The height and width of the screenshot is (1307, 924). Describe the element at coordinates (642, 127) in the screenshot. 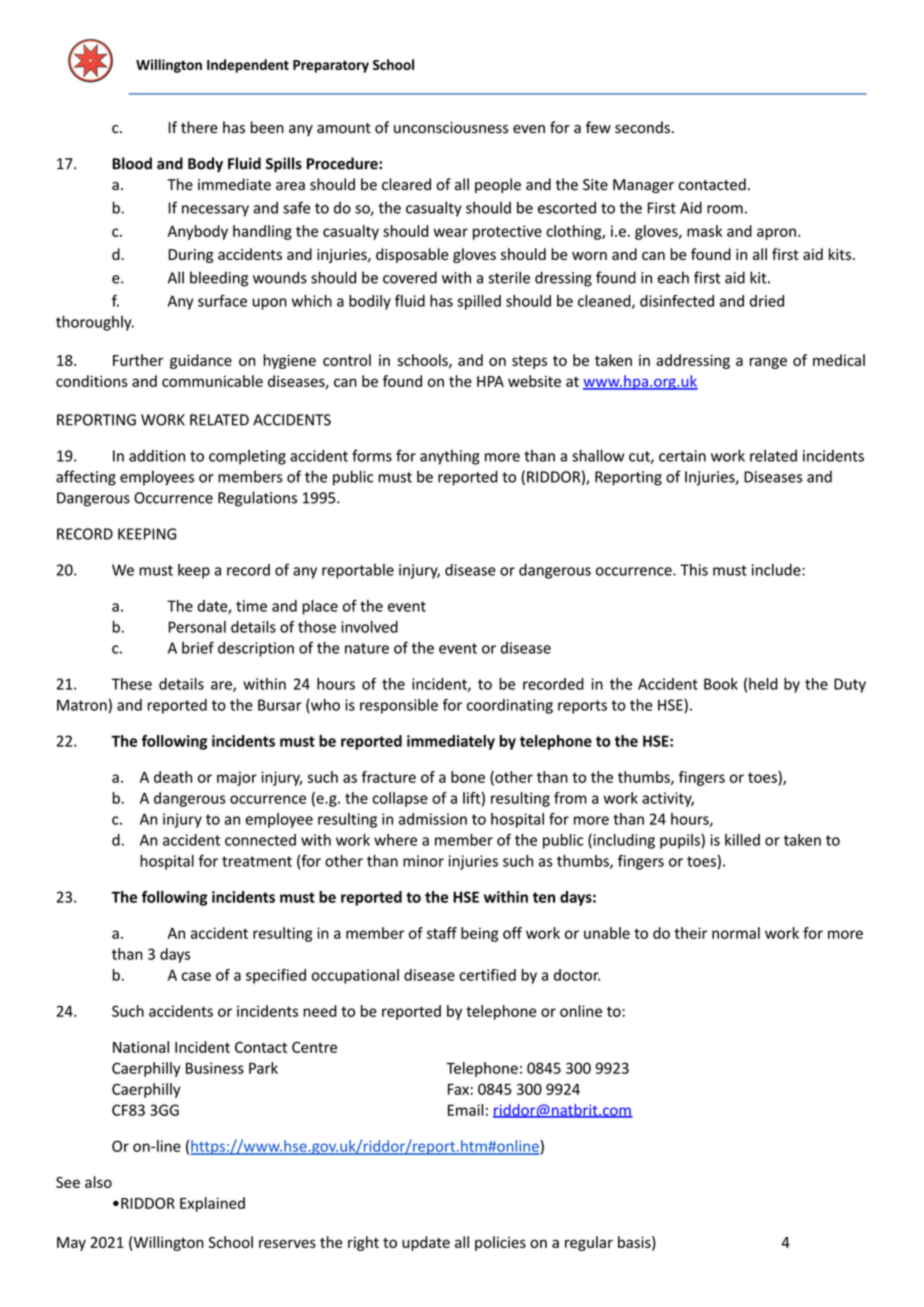

I see `seconds` at that location.
